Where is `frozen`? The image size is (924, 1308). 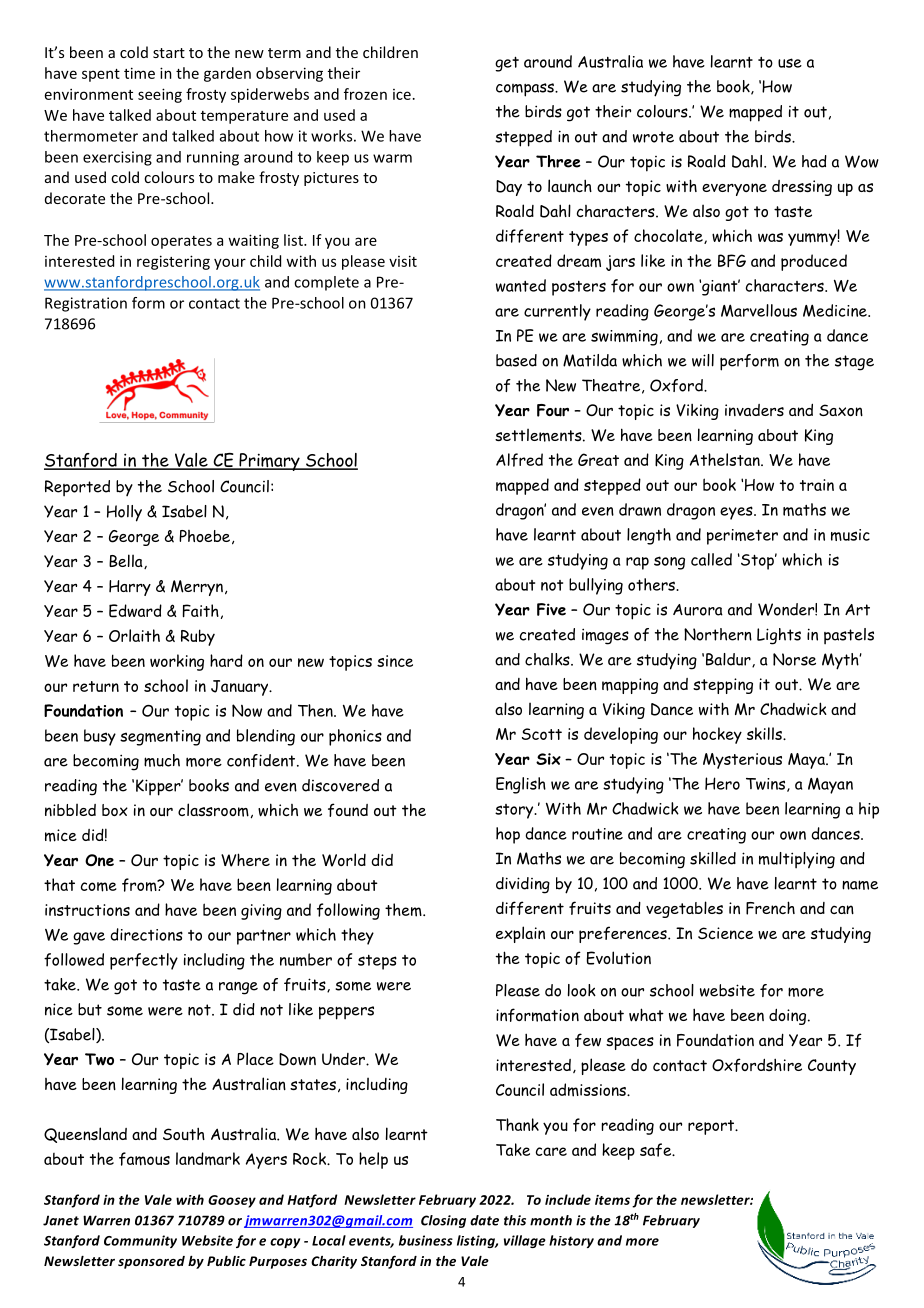
frozen is located at coordinates (365, 94).
